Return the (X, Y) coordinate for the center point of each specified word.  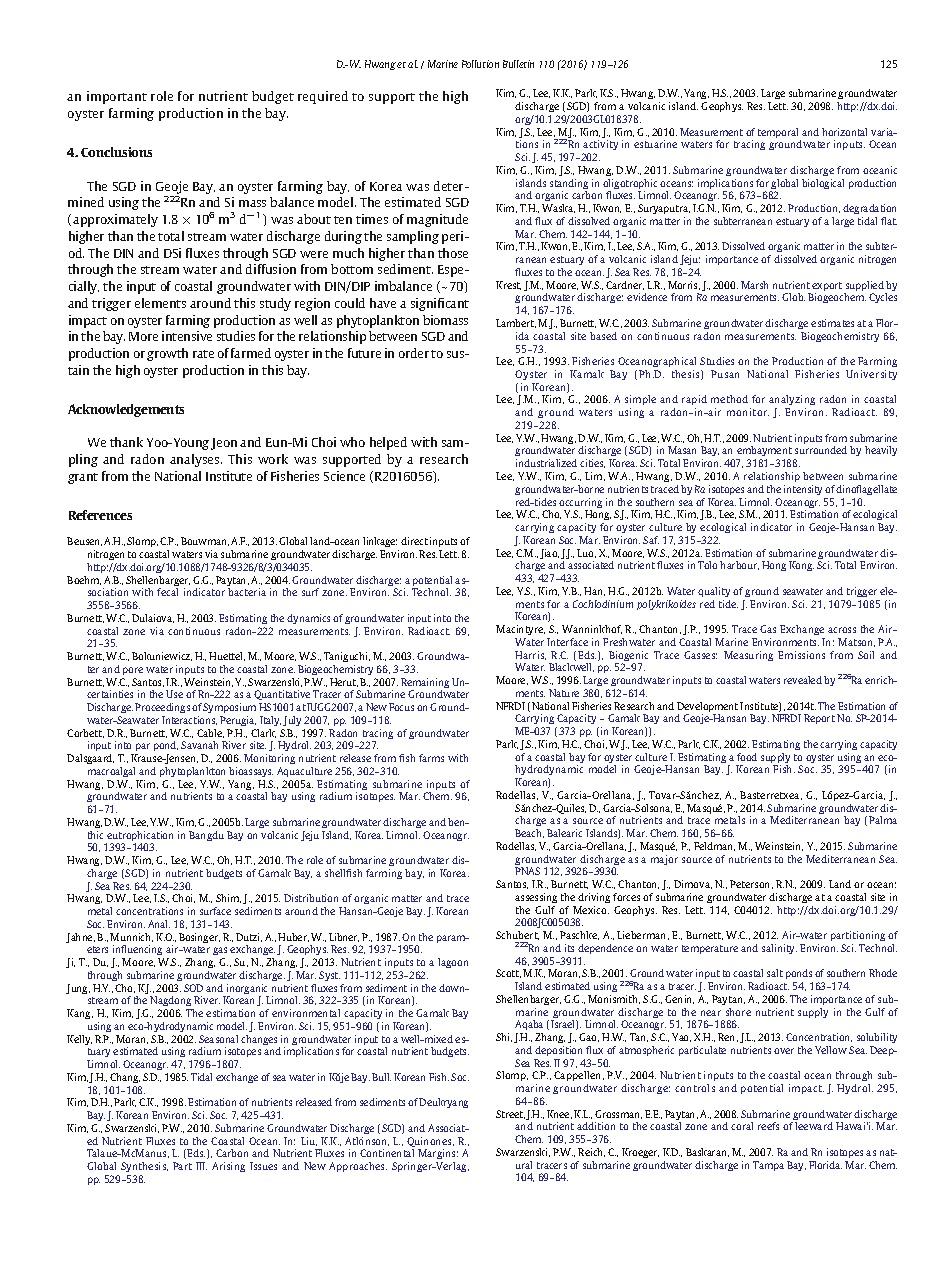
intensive (187, 336)
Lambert (516, 323)
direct (414, 541)
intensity (803, 490)
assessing (536, 898)
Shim (228, 898)
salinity (779, 949)
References (100, 515)
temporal (779, 134)
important (117, 97)
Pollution (480, 64)
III (201, 1166)
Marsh (754, 285)
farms (431, 758)
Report (819, 719)
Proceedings (162, 708)
